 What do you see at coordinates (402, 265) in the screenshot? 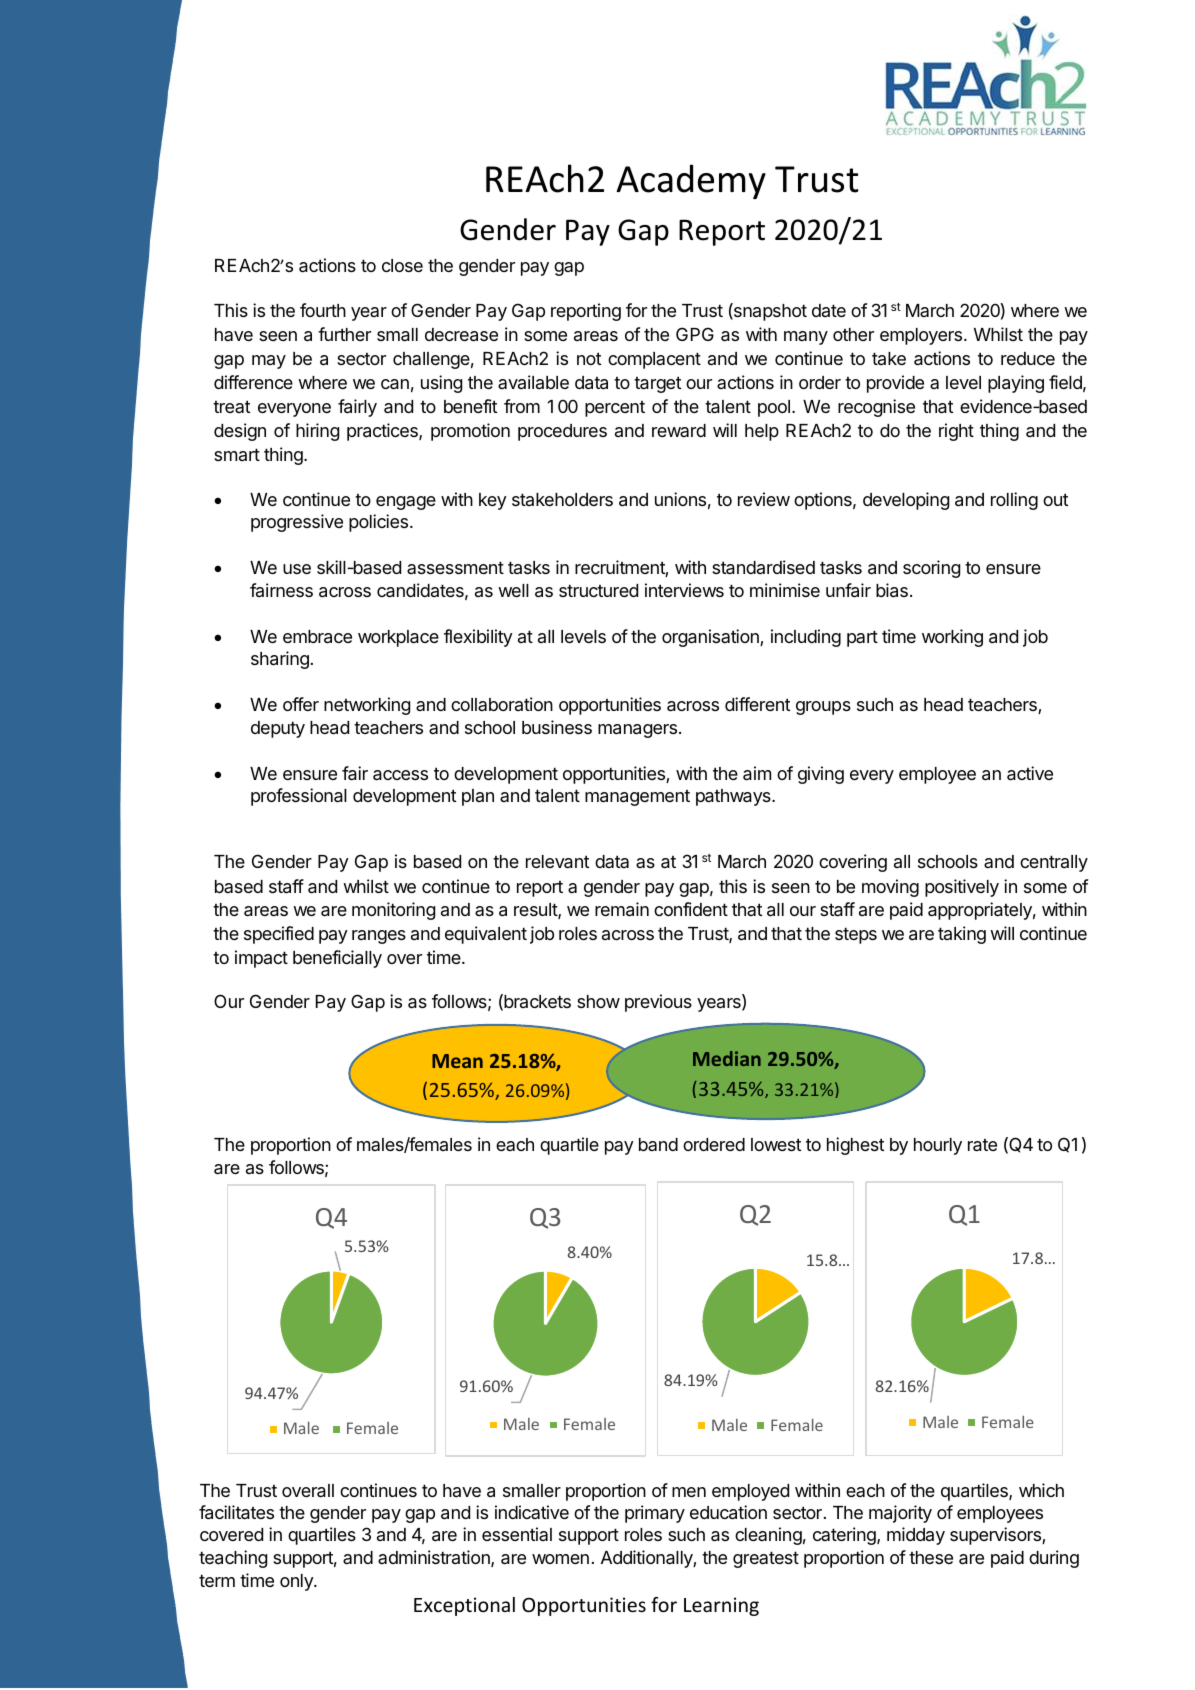
I see `close` at bounding box center [402, 265].
